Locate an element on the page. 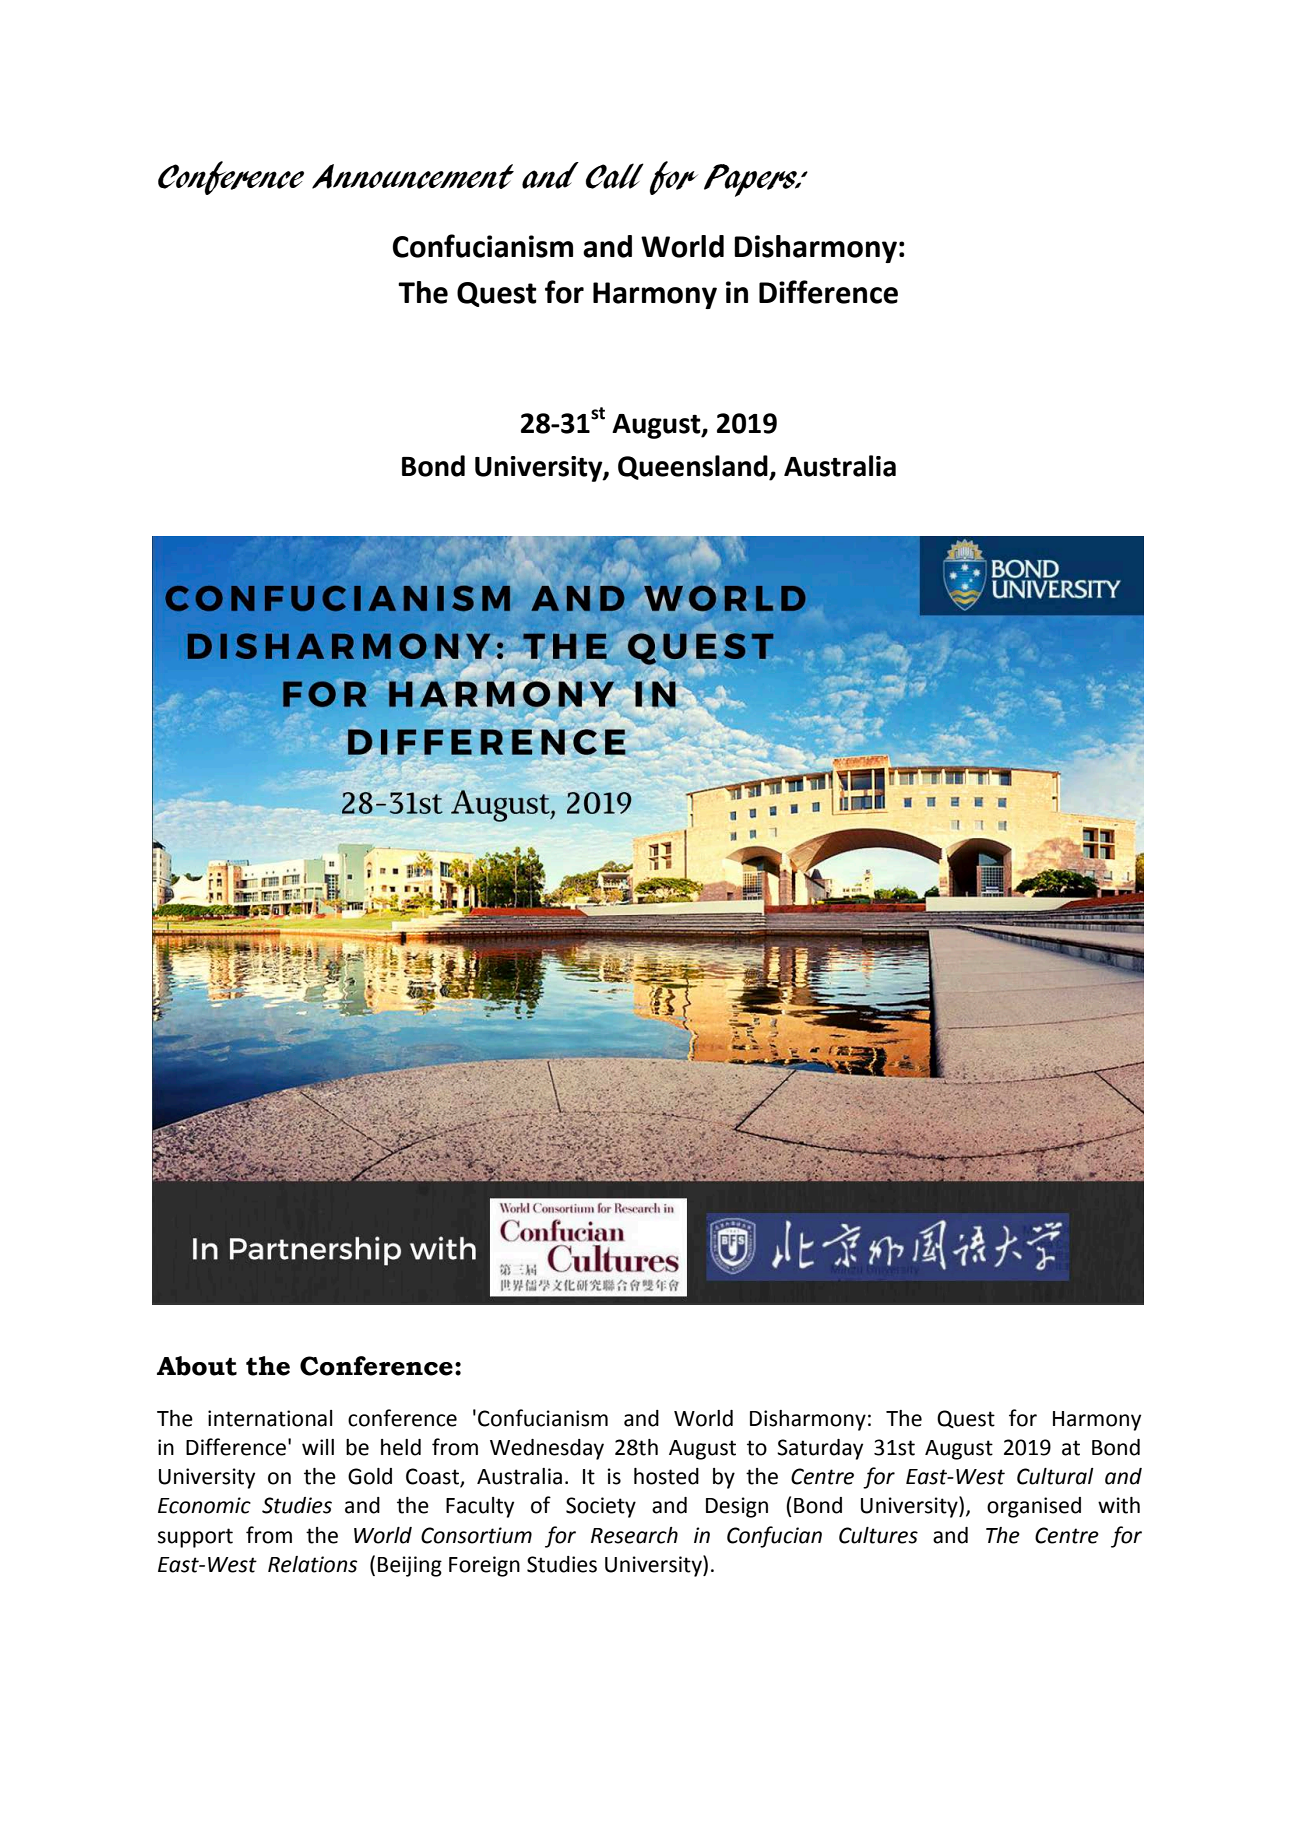 This image has height=1835, width=1298. Saturday is located at coordinates (820, 1449).
